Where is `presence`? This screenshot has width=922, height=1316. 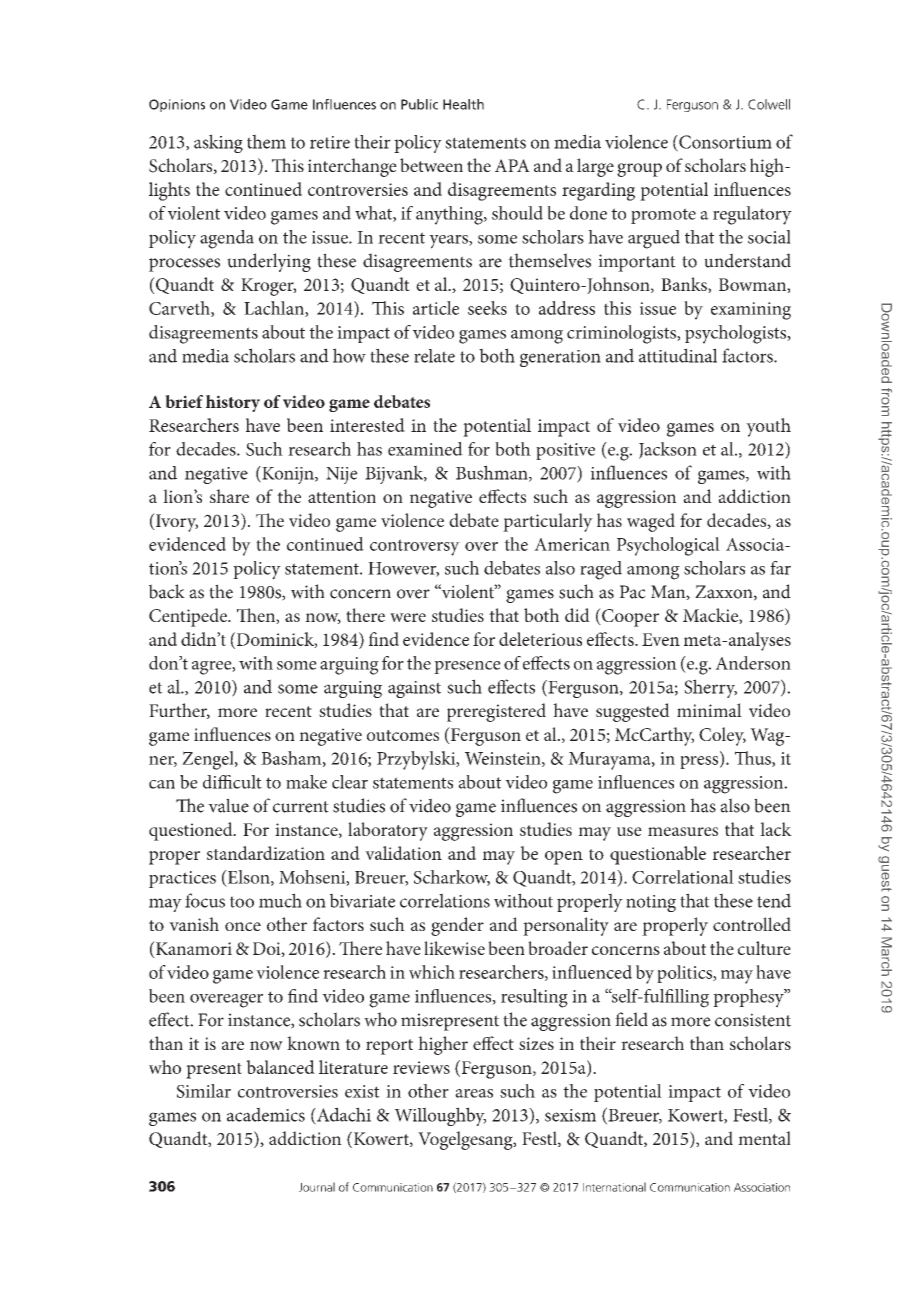
presence is located at coordinates (467, 667).
